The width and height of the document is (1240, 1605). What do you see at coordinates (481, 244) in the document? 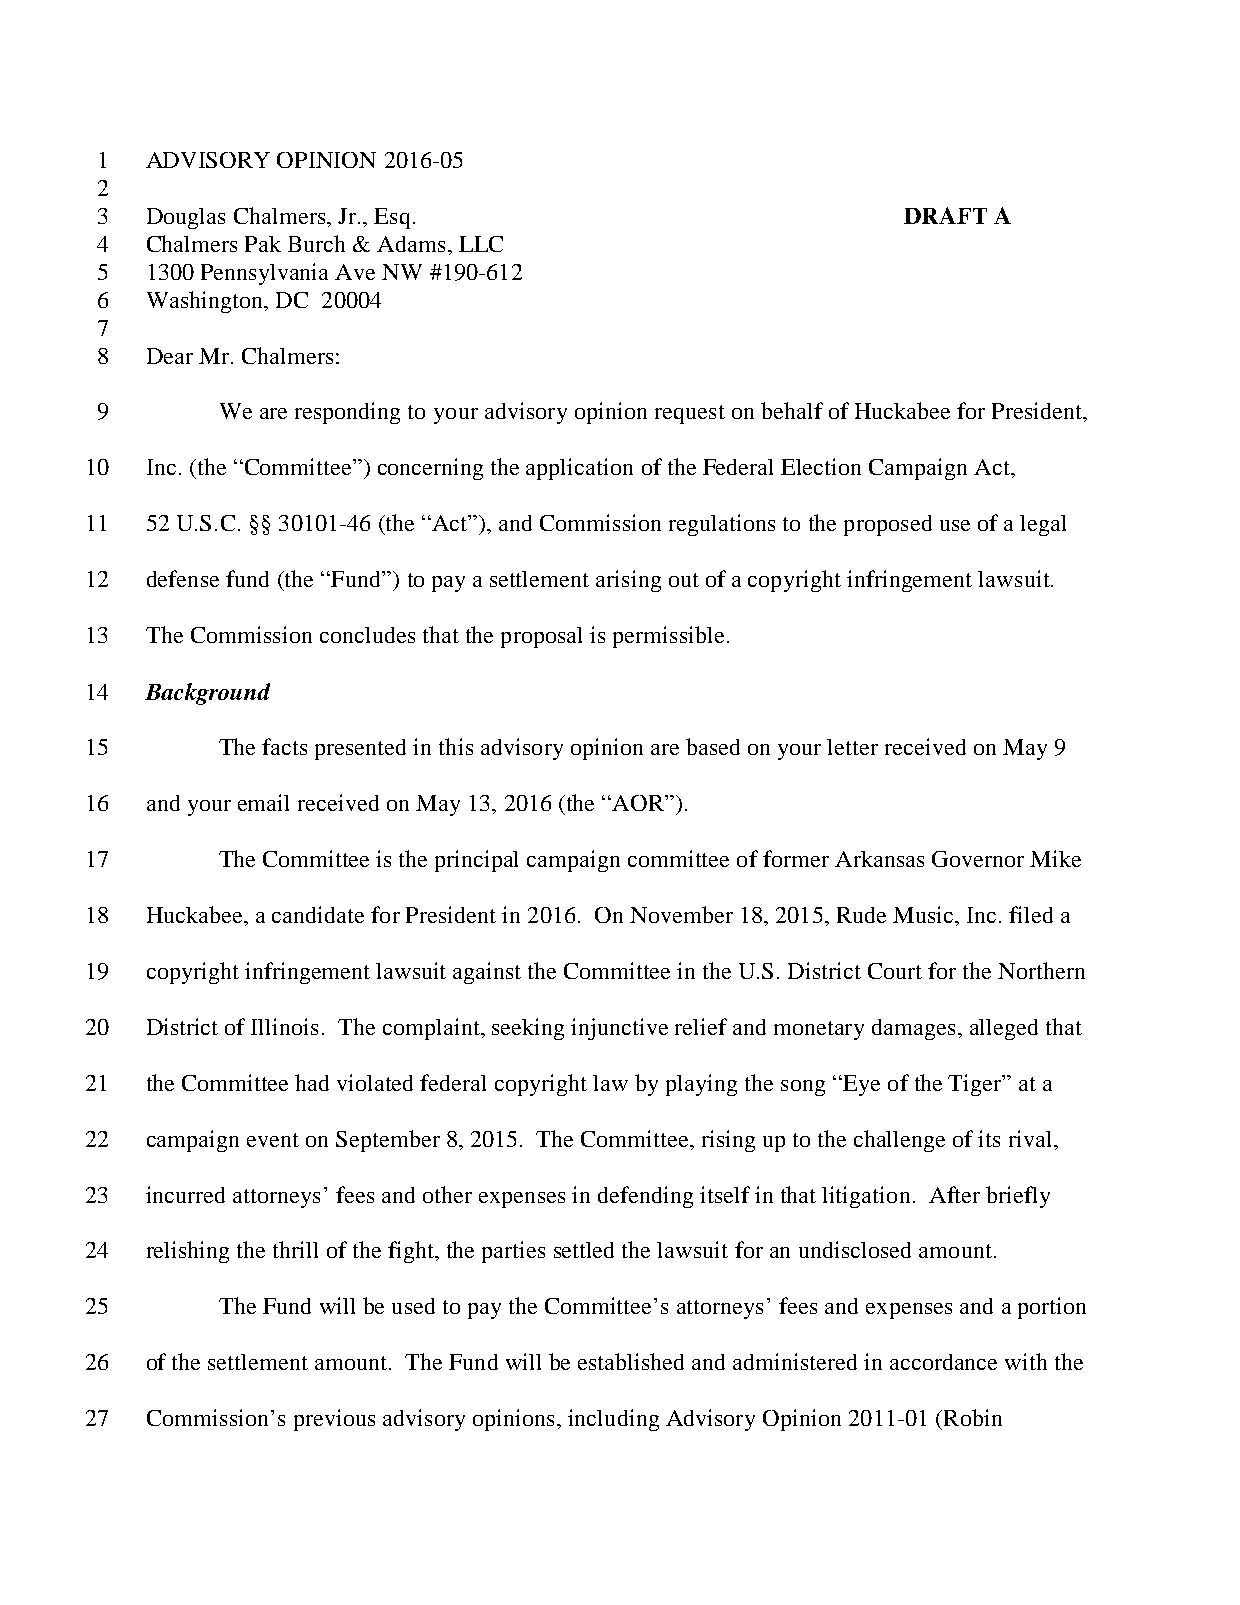
I see `LLC` at bounding box center [481, 244].
